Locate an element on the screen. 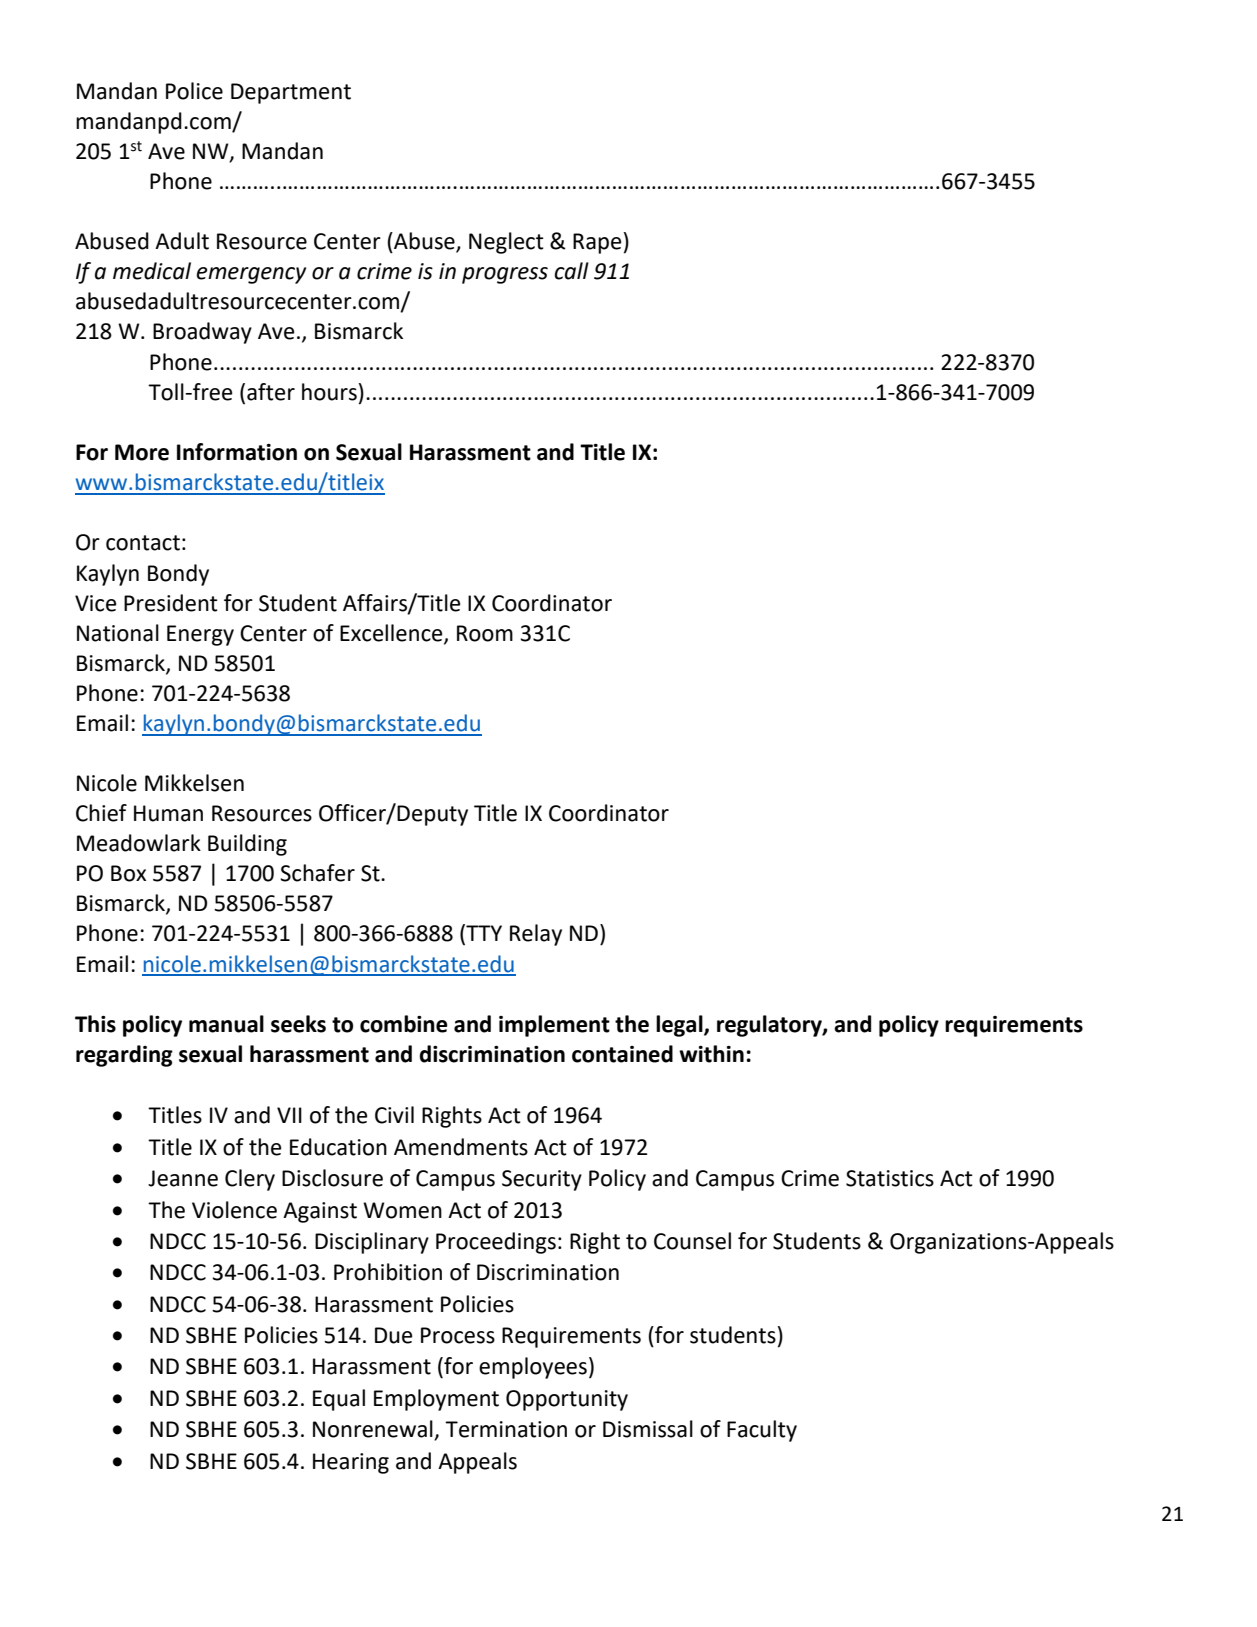 This screenshot has height=1627, width=1257. Excellence is located at coordinates (392, 633).
